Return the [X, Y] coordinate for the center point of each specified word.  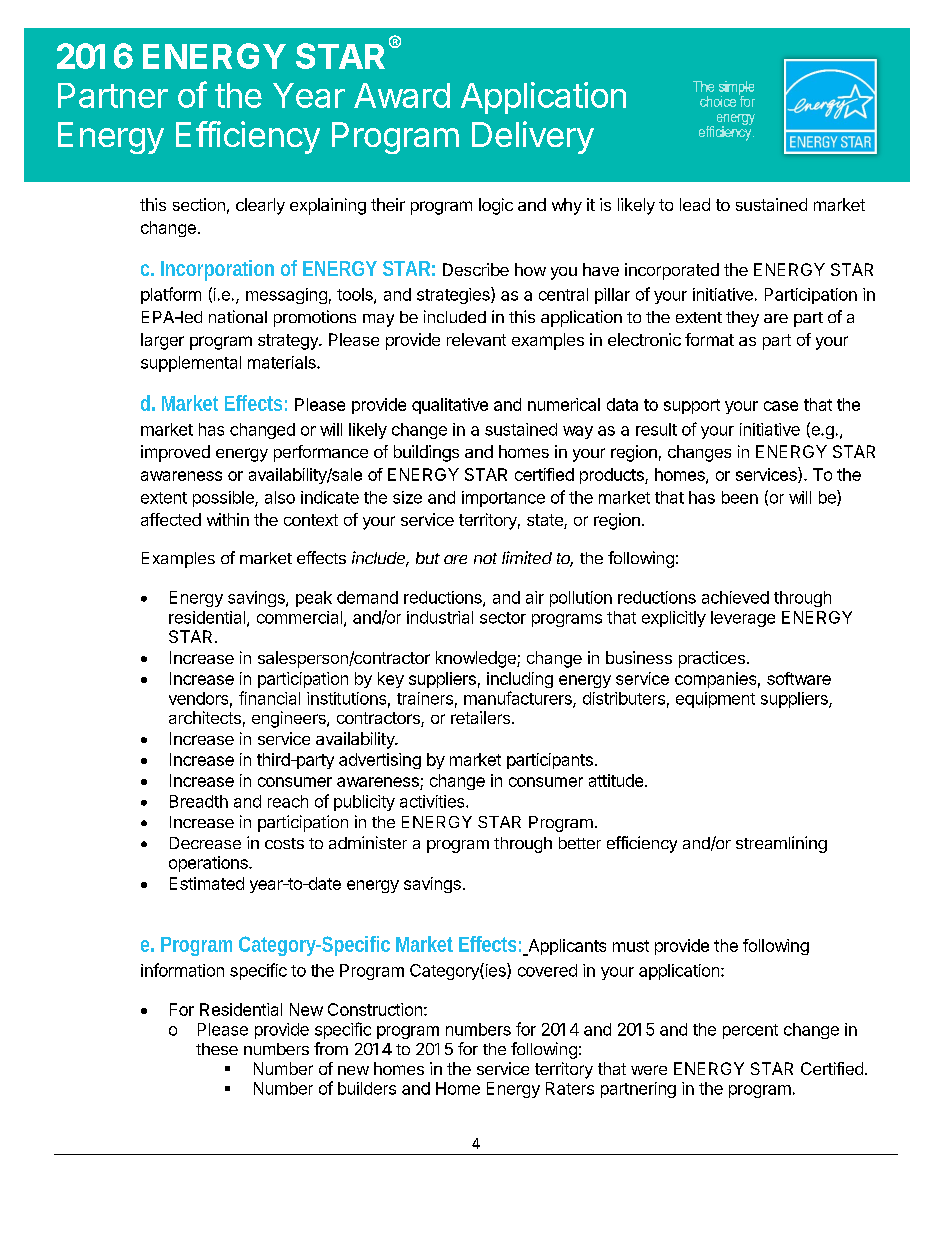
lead [695, 204]
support [692, 406]
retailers [482, 717]
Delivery [533, 137]
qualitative [450, 406]
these [217, 1049]
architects [205, 717]
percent [750, 1031]
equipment [715, 700]
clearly [260, 206]
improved [175, 453]
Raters [570, 1088]
